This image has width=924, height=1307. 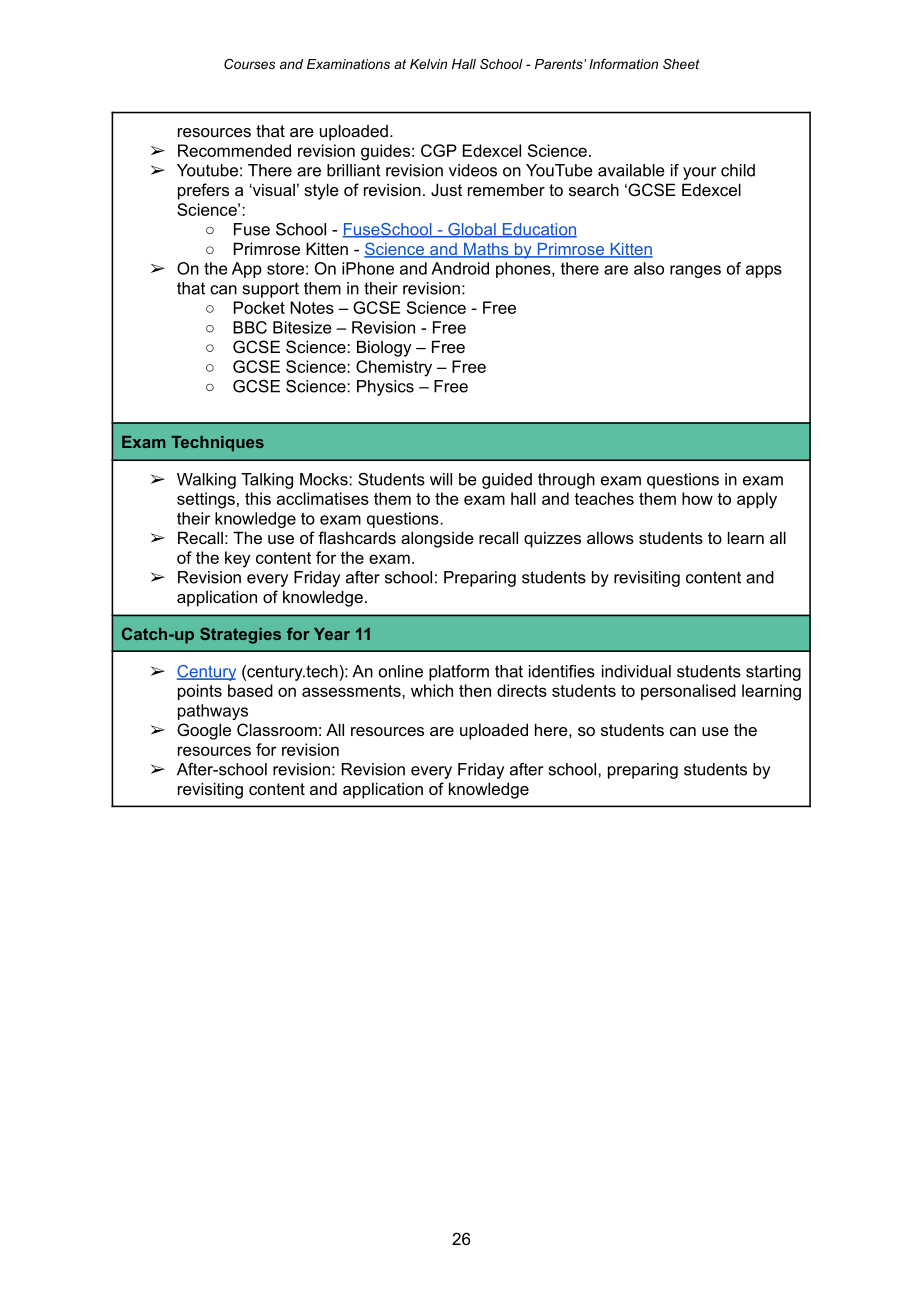 I want to click on personalised, so click(x=688, y=692).
